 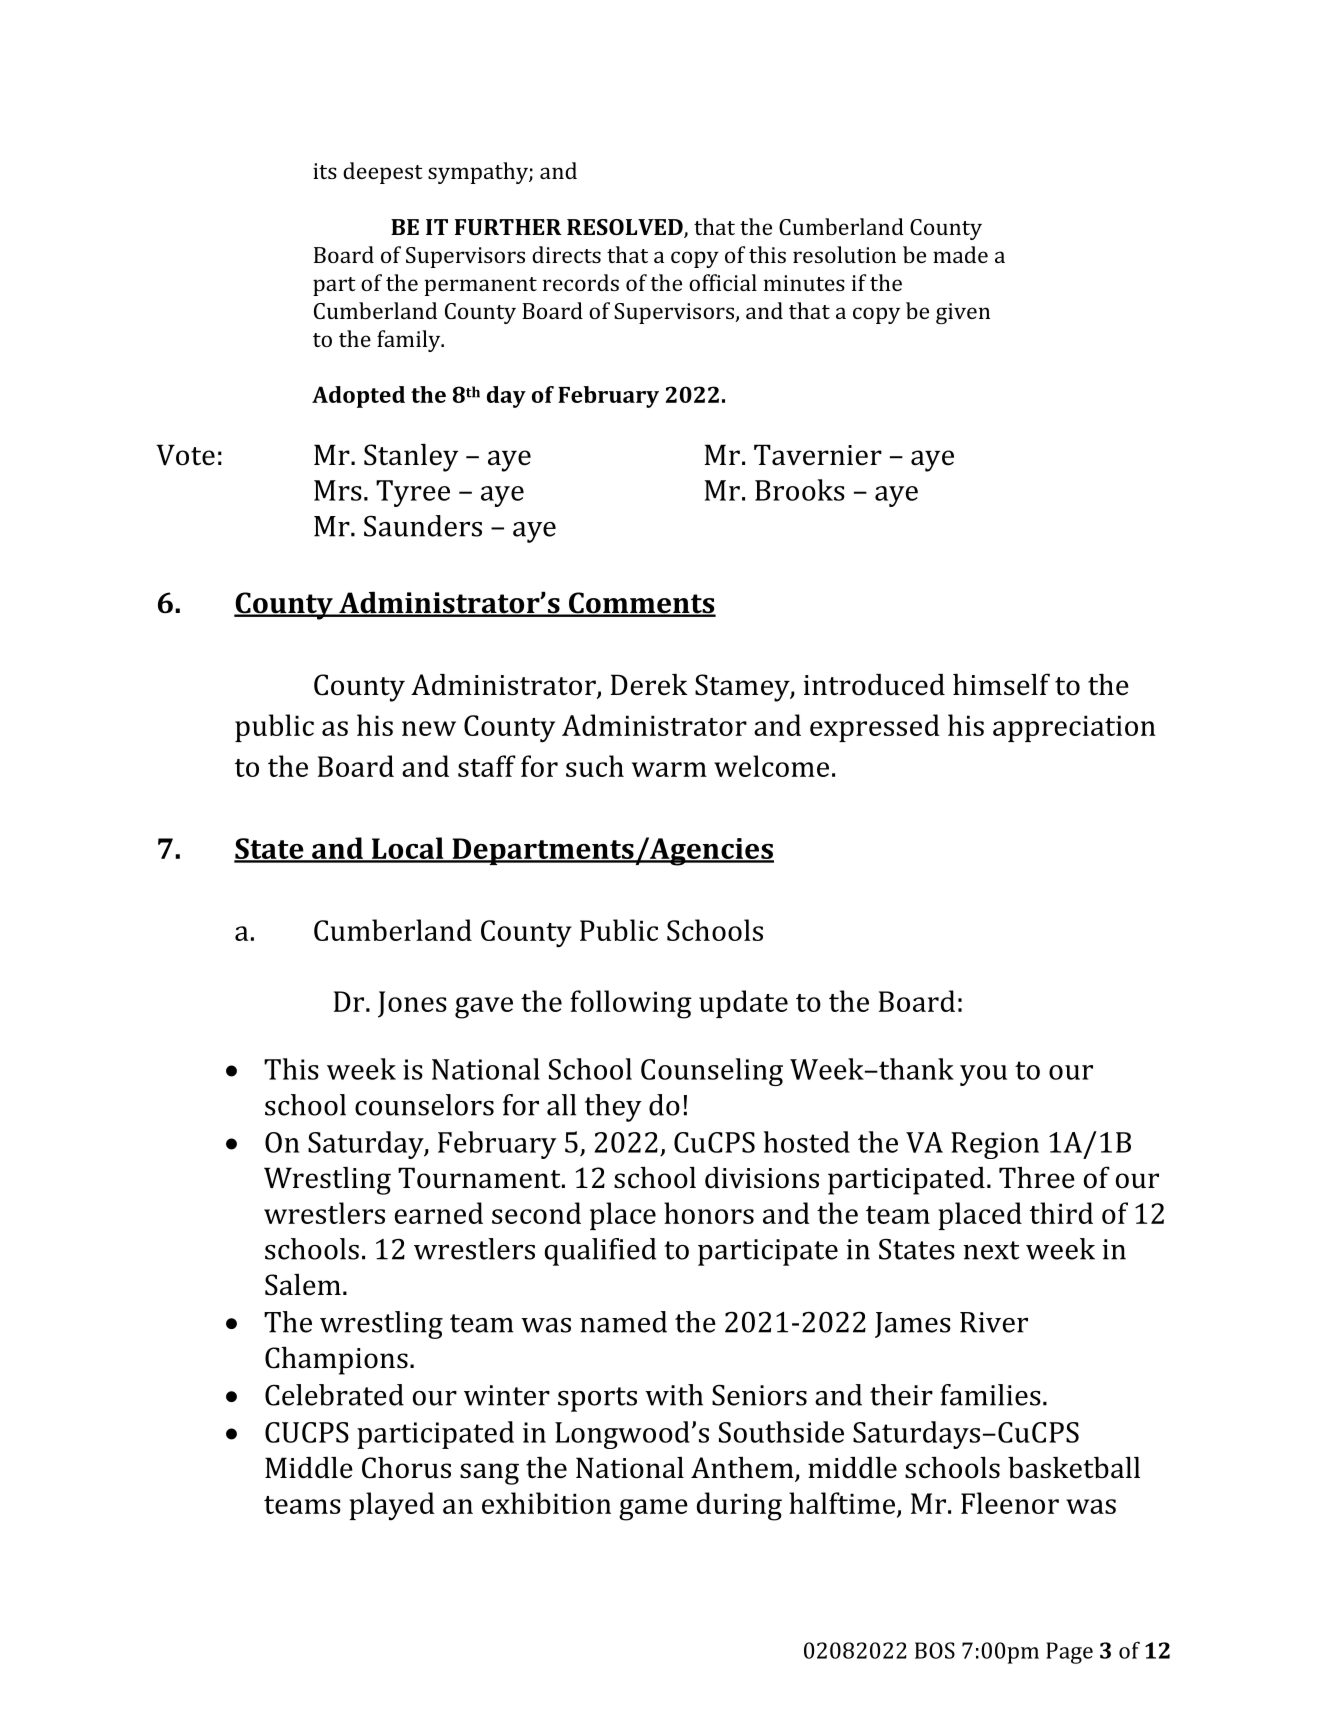 What do you see at coordinates (392, 1506) in the image?
I see `played` at bounding box center [392, 1506].
